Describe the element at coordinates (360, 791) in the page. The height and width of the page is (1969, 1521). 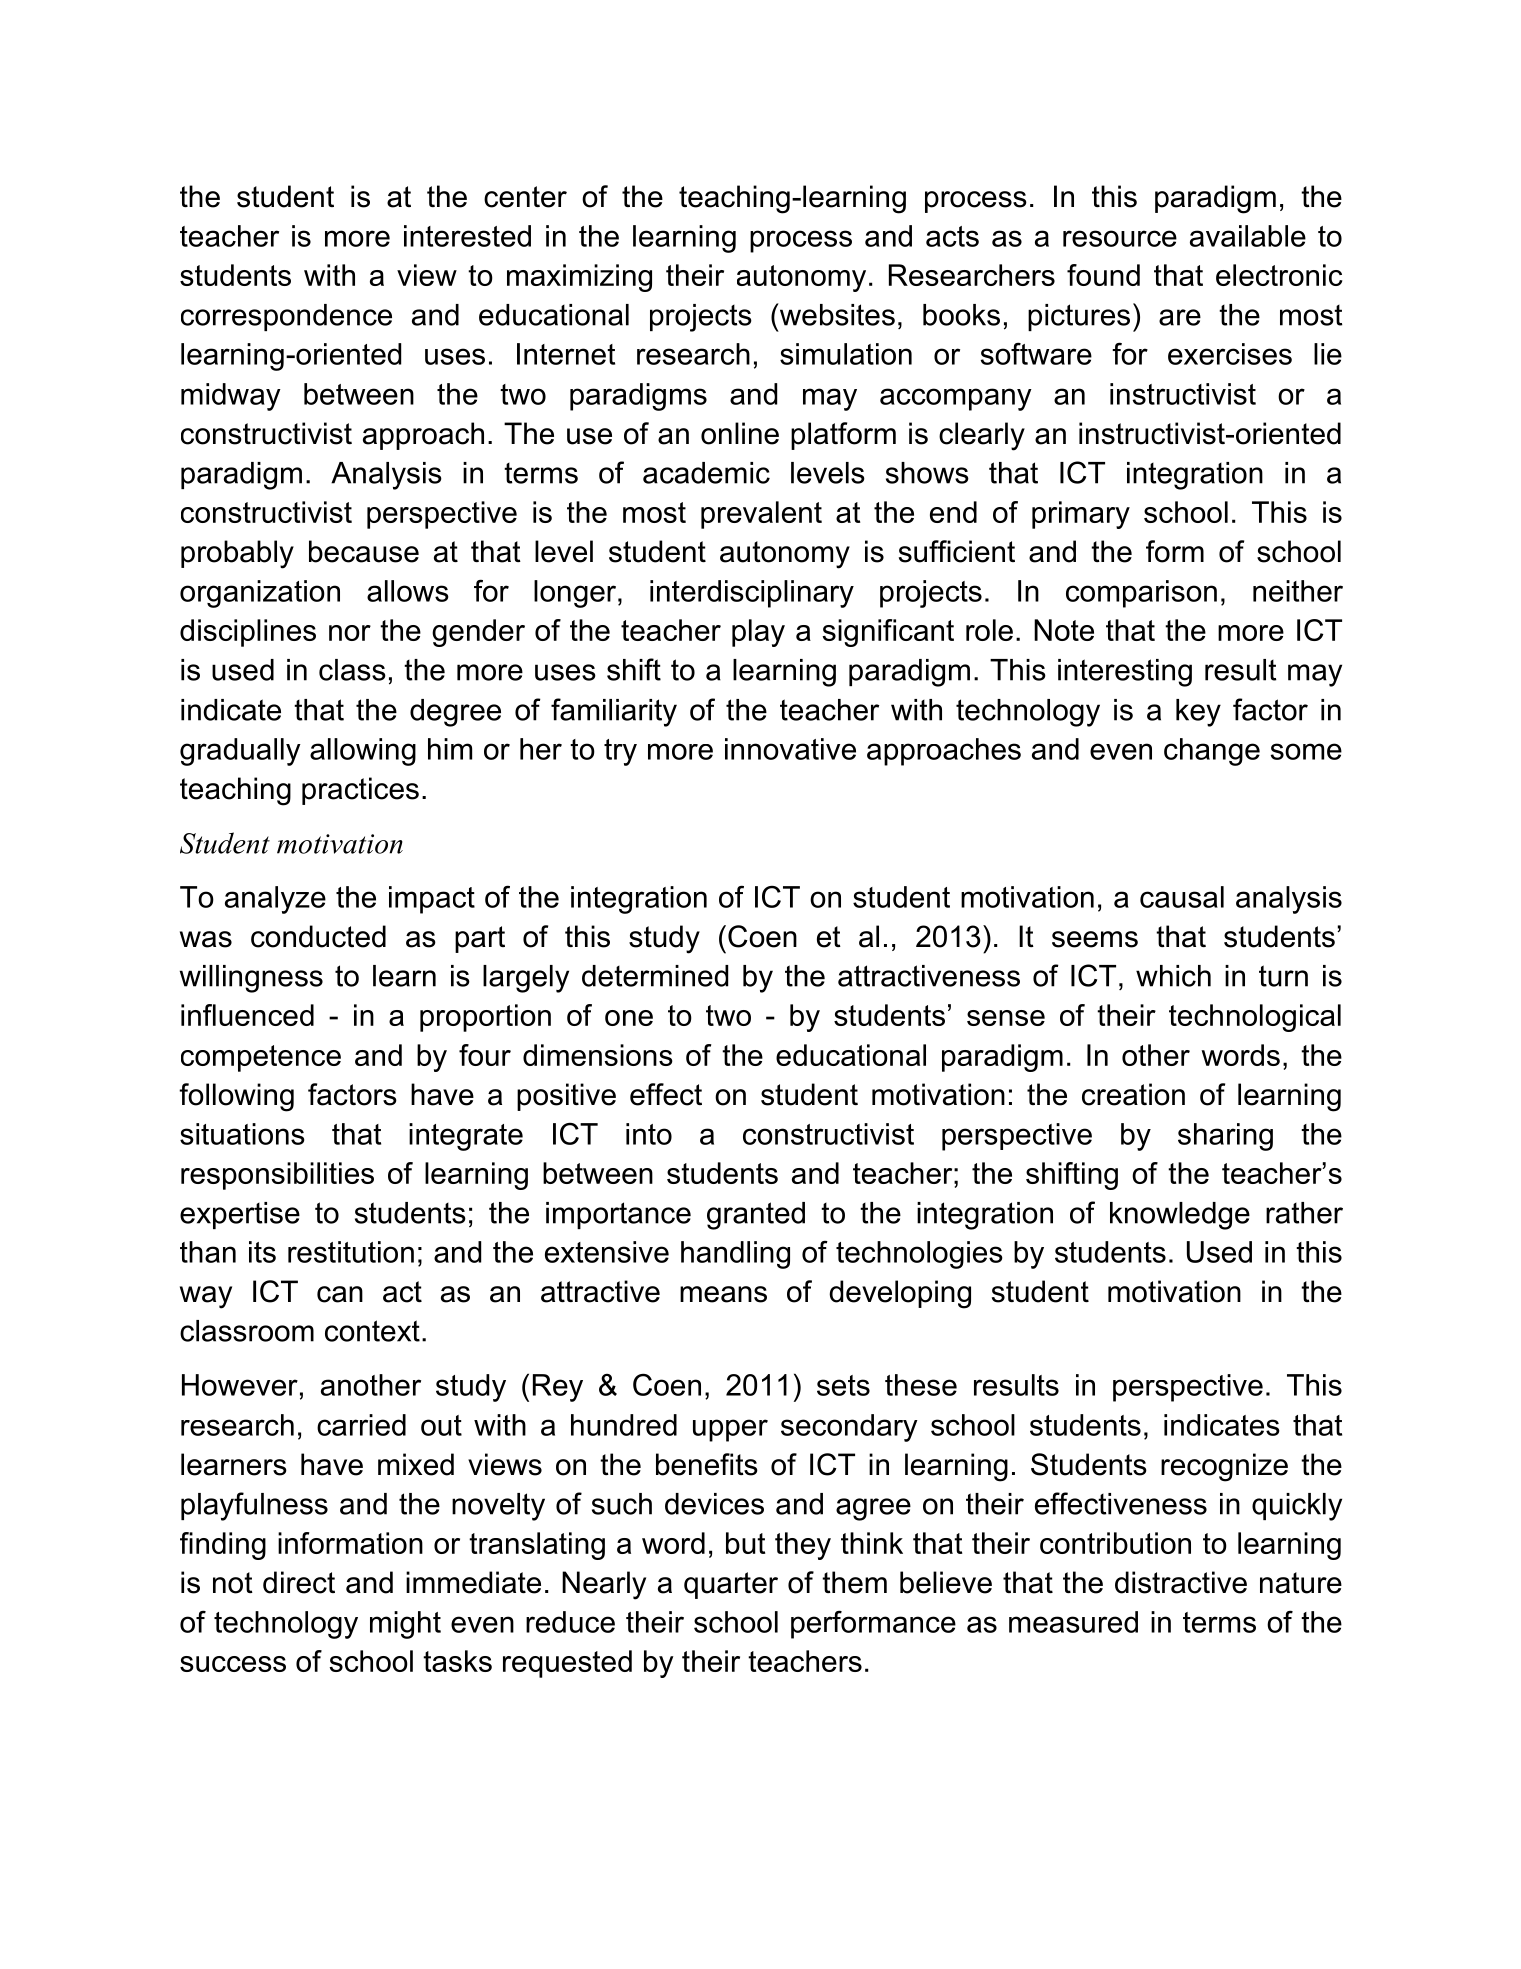
I see `practices` at that location.
